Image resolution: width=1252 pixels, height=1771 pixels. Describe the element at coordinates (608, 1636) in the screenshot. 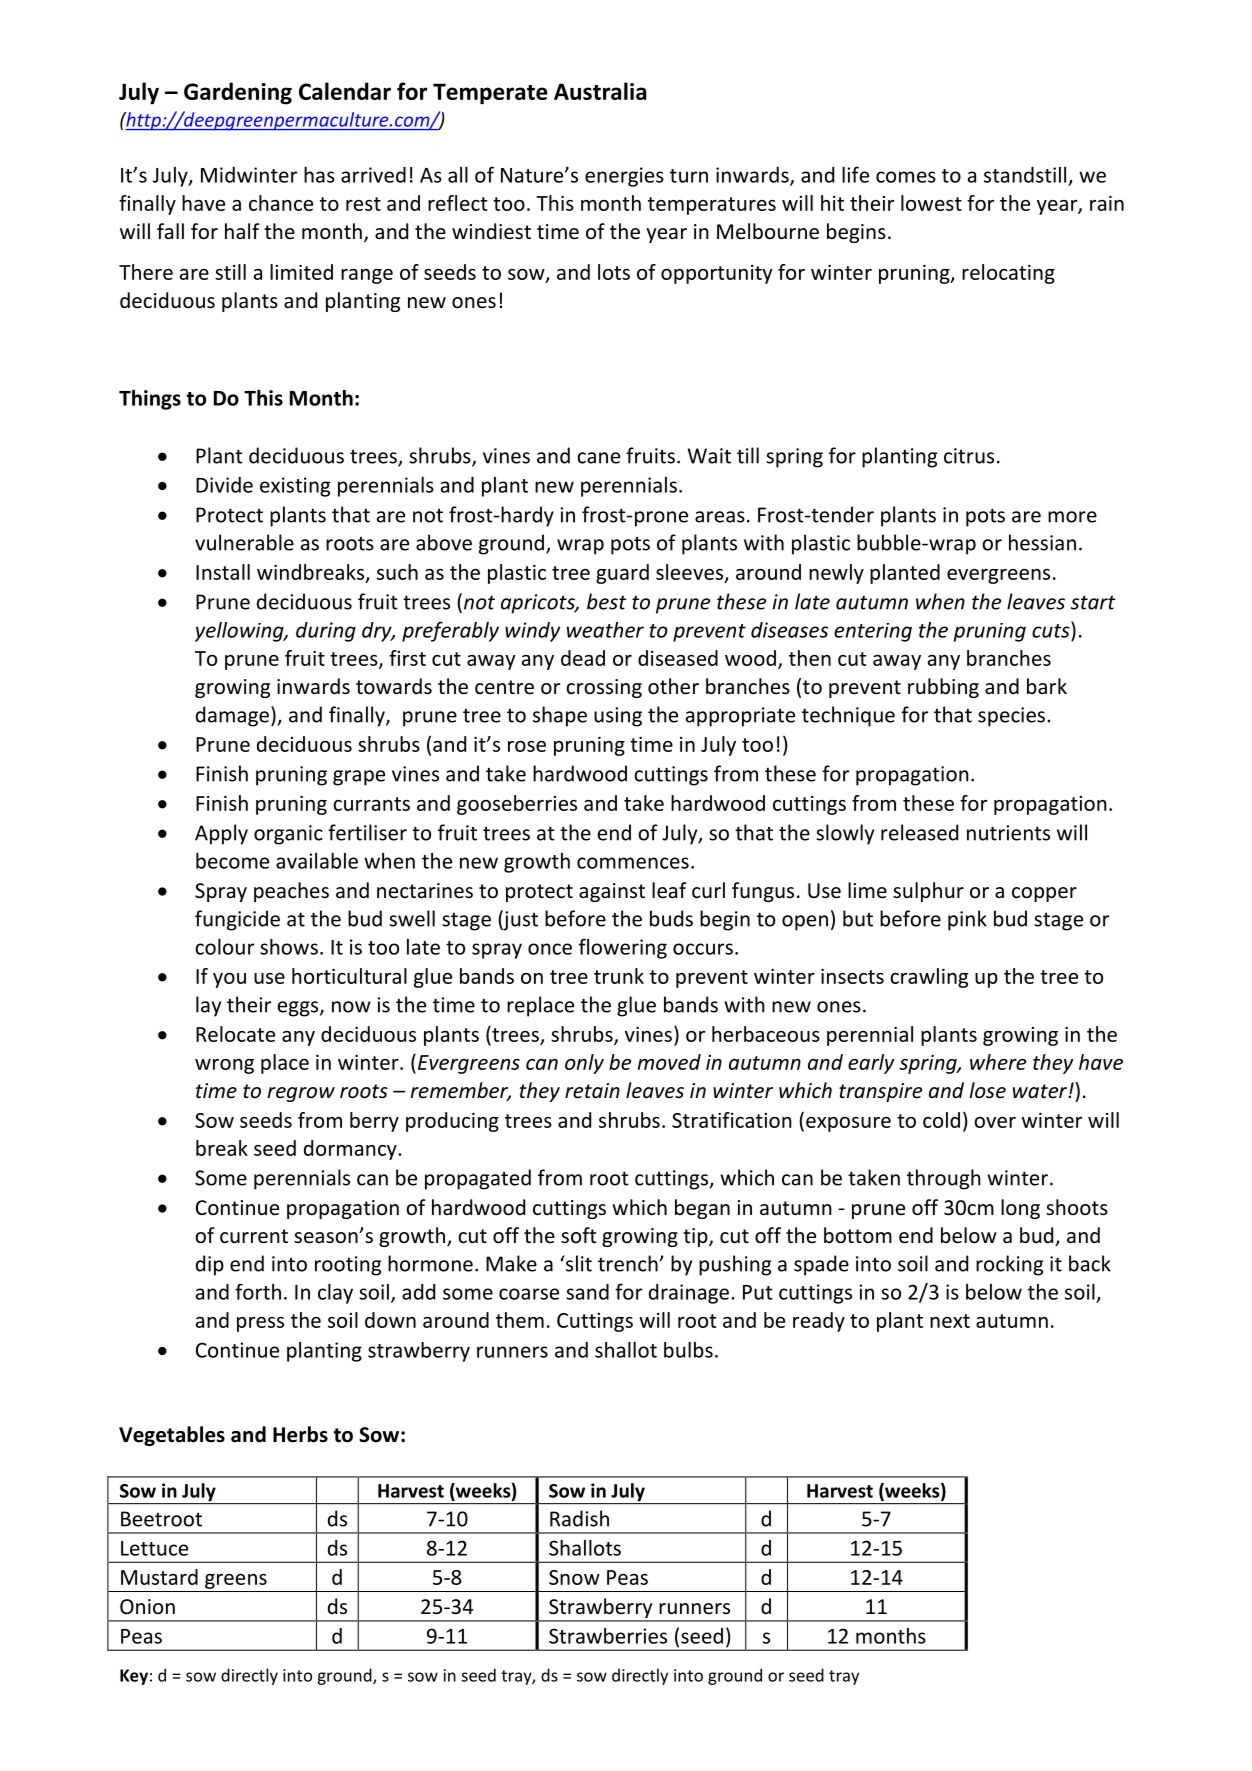

I see `Strawberries` at that location.
